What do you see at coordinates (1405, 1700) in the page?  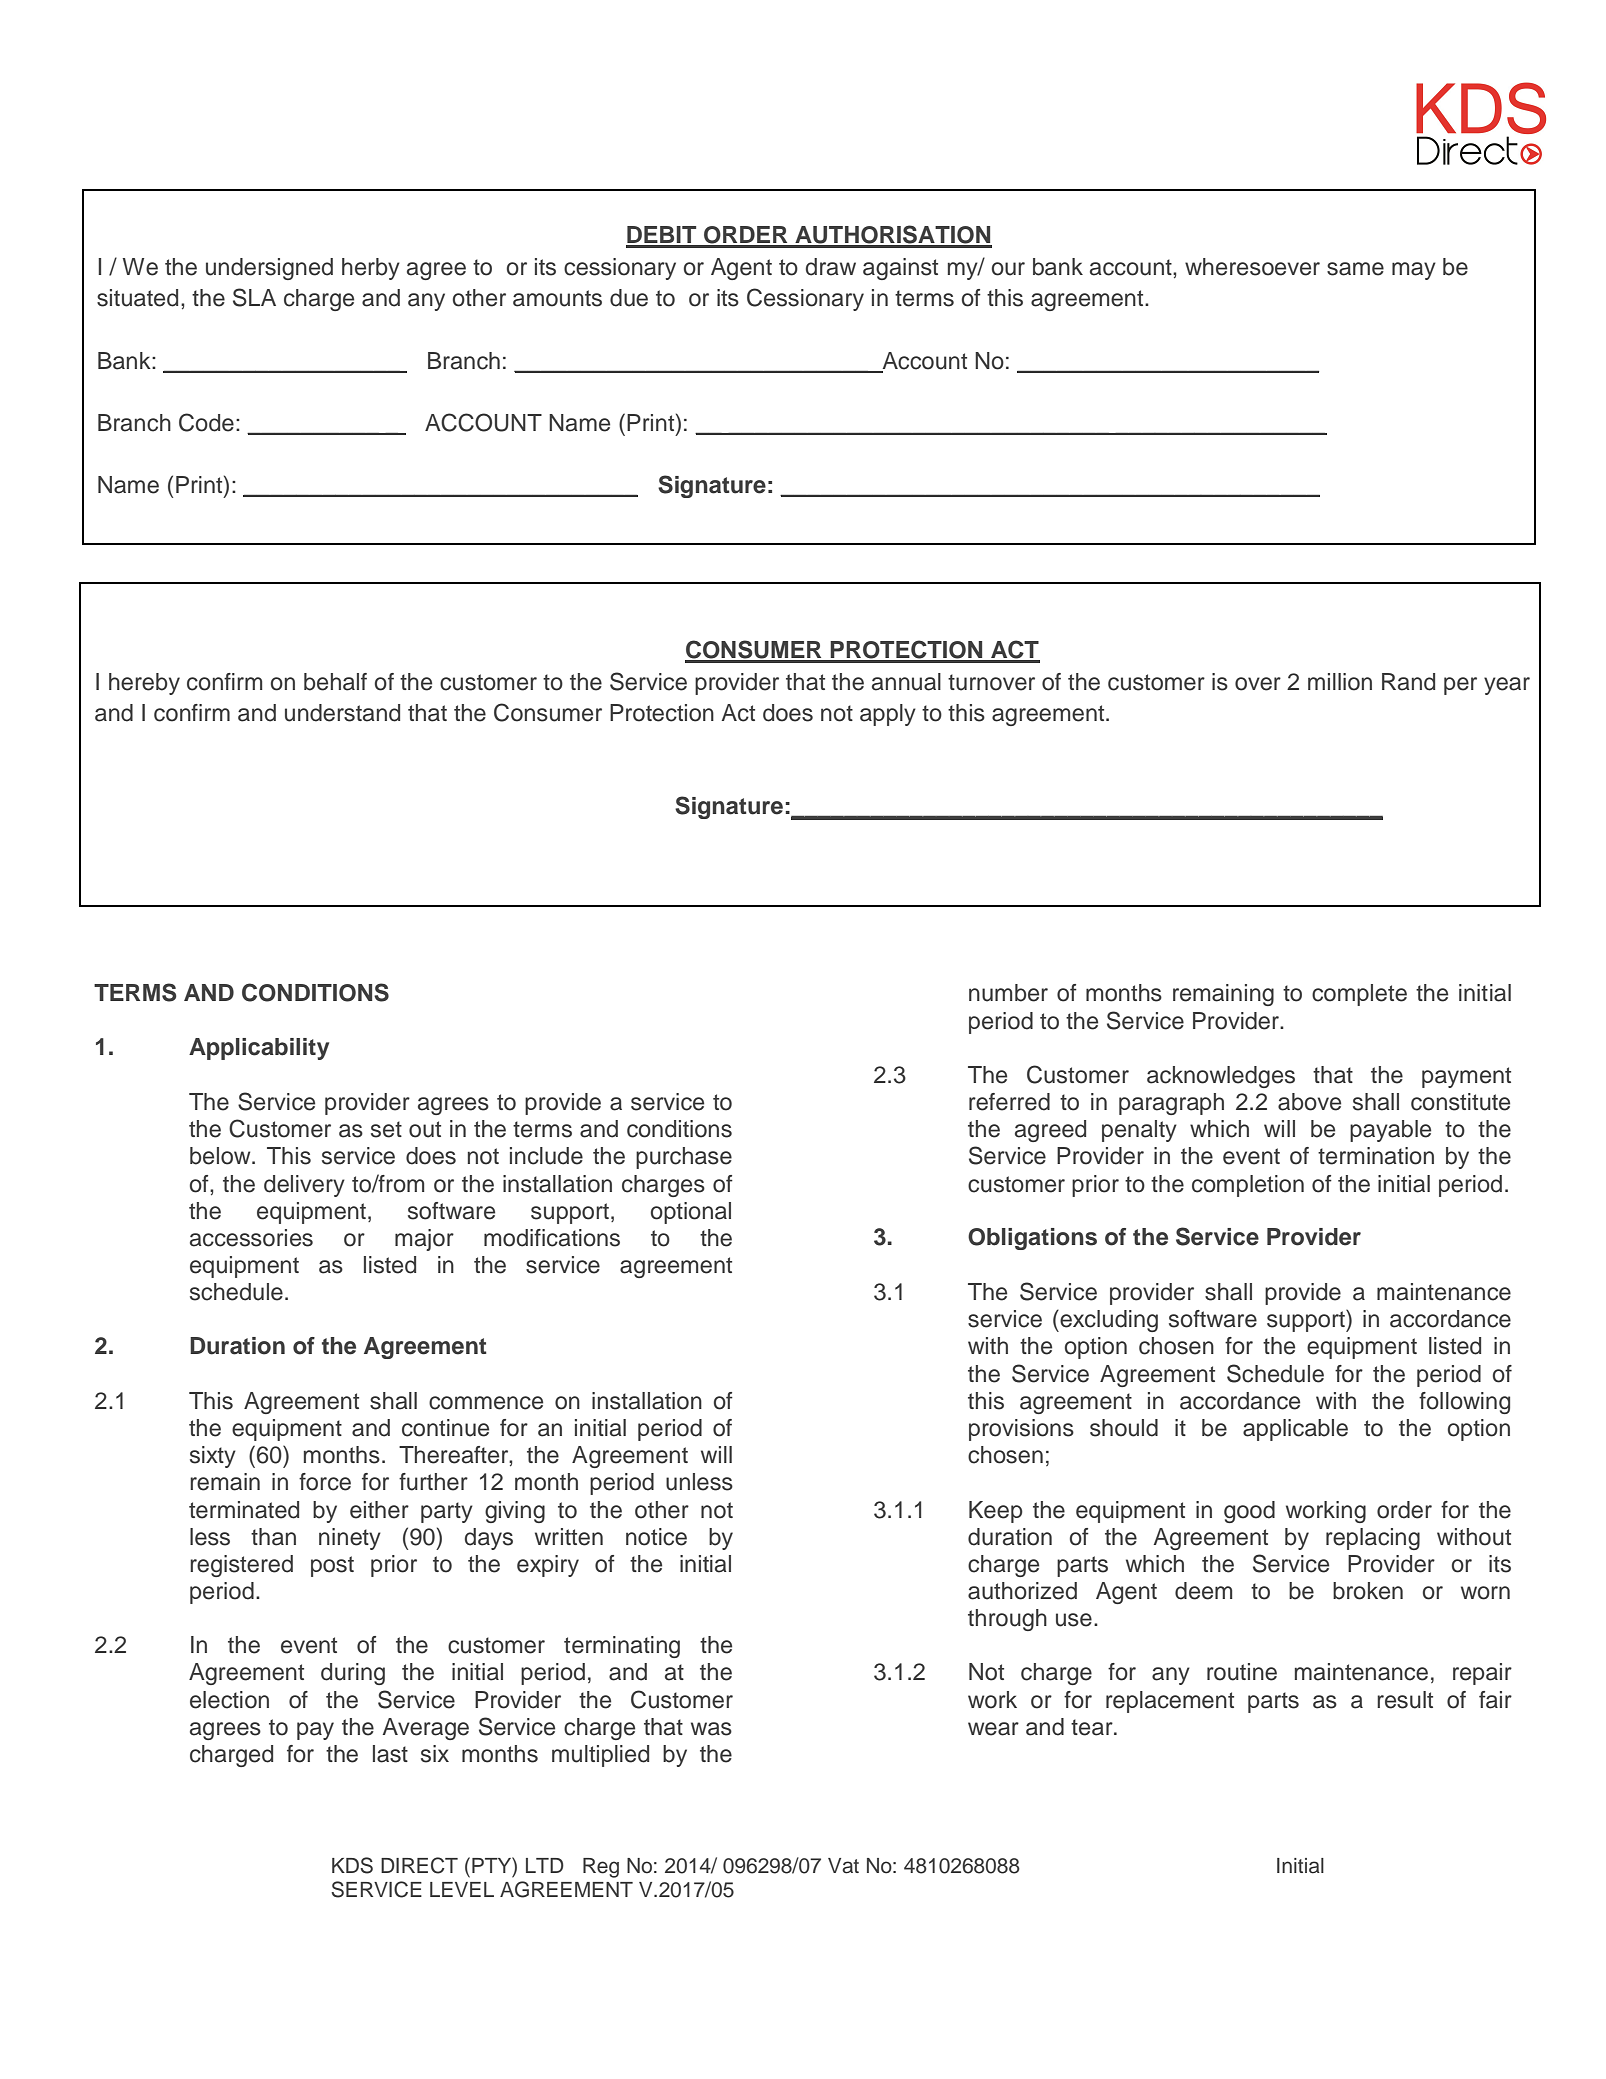 I see `result` at bounding box center [1405, 1700].
